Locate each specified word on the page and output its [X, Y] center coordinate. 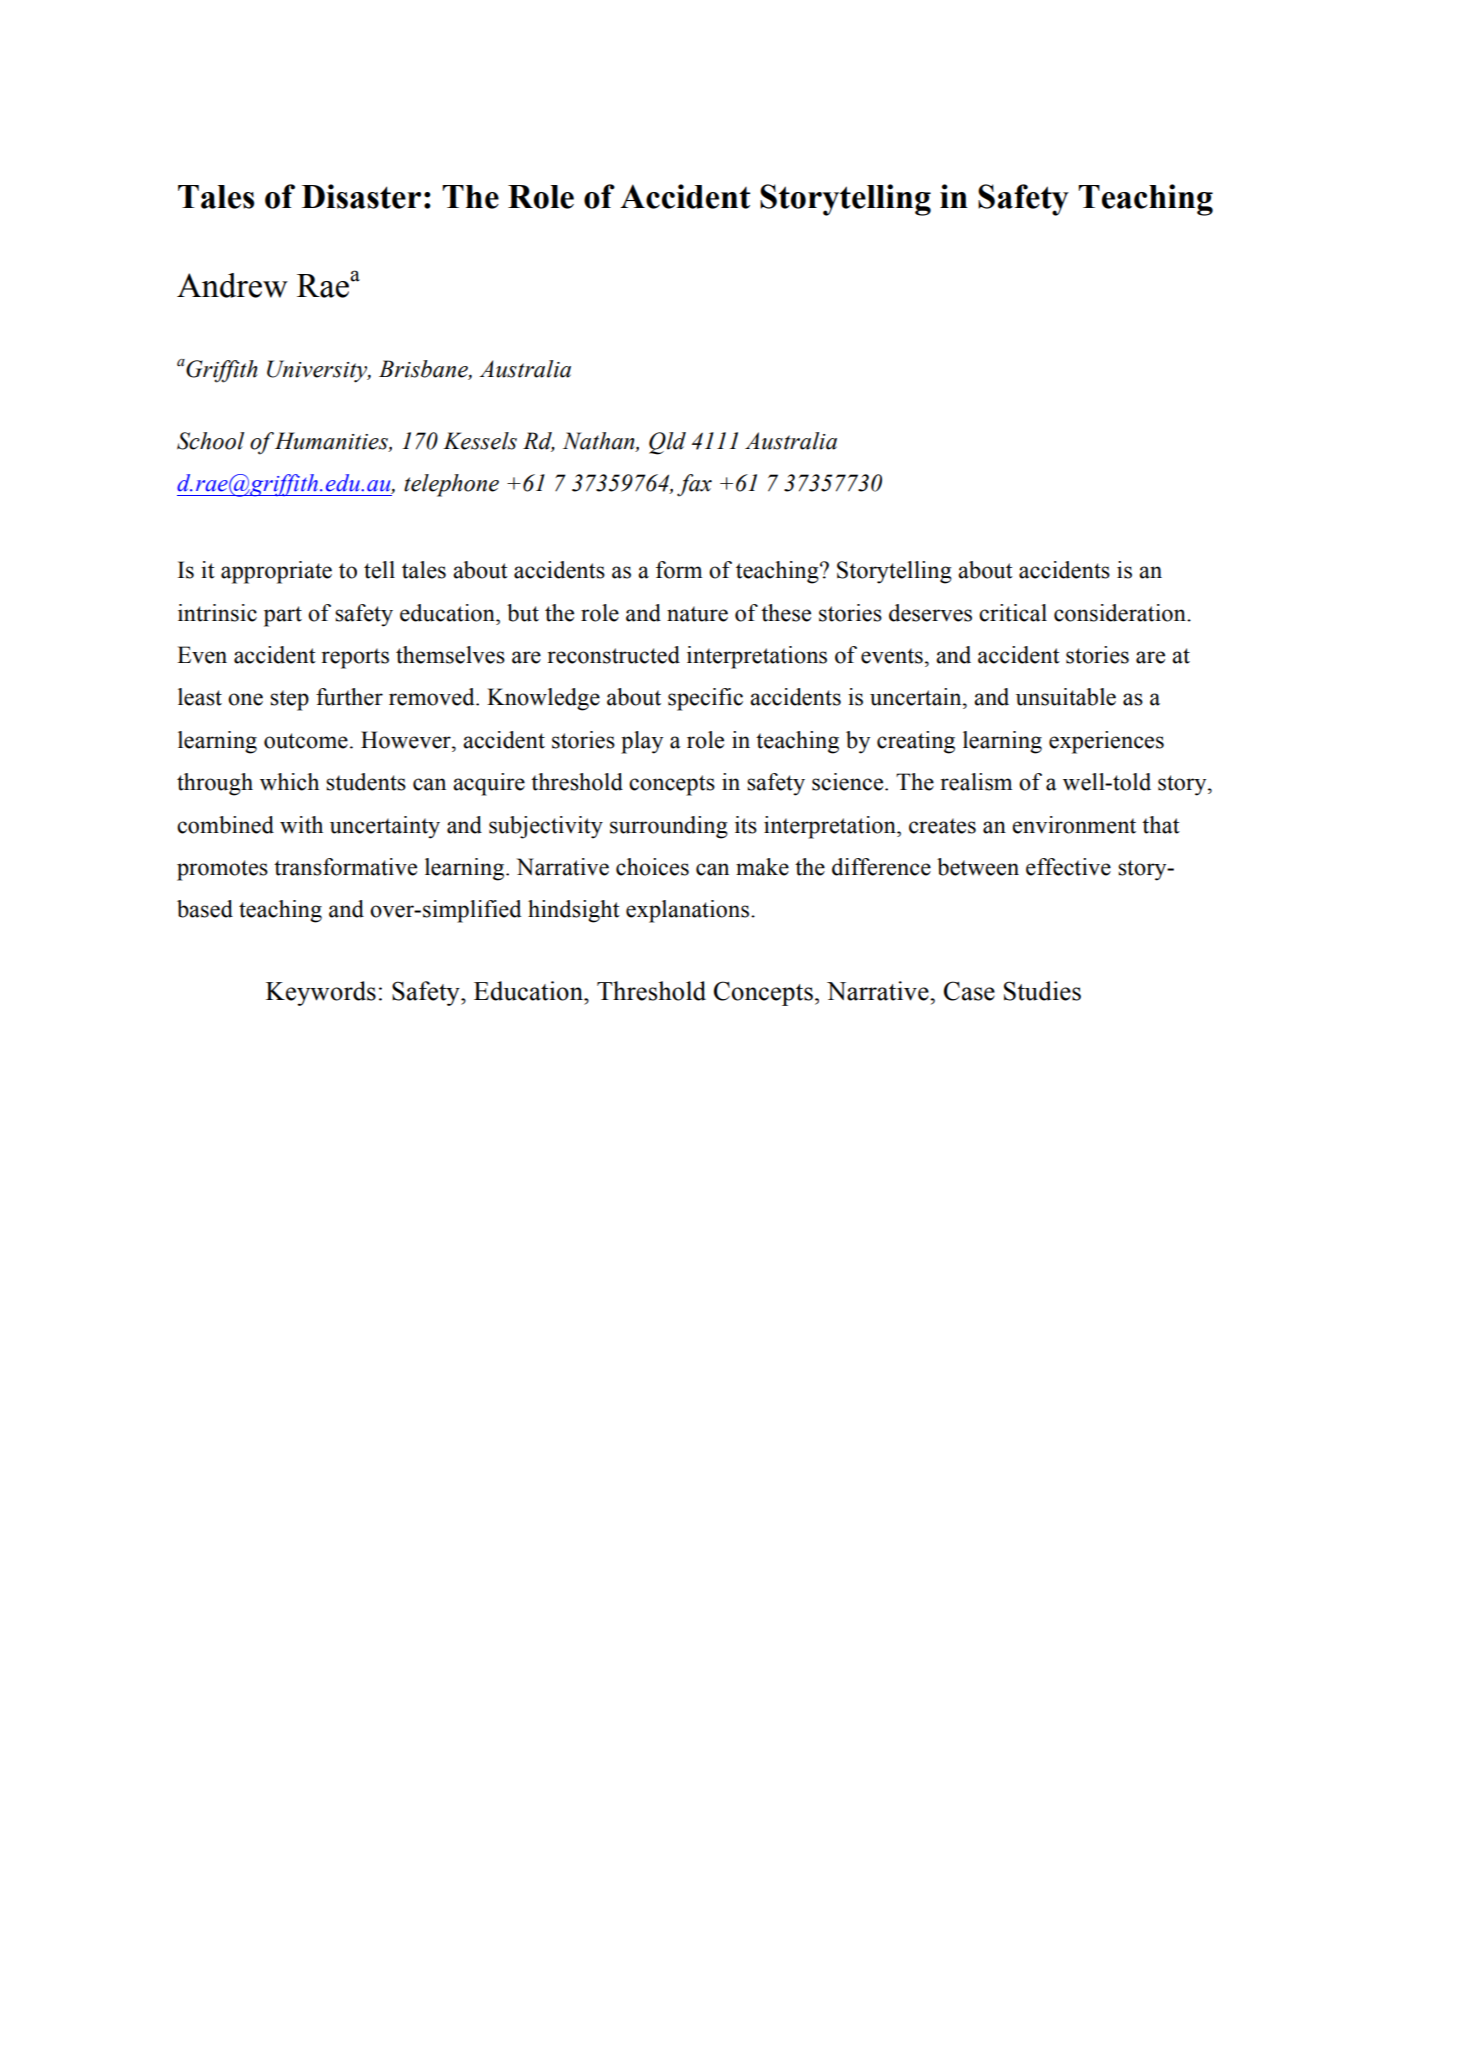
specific [705, 699]
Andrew [232, 285]
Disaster [361, 196]
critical [1013, 613]
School [210, 441]
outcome [306, 741]
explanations [689, 911]
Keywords [321, 993]
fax [694, 485]
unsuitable [1066, 697]
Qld [667, 443]
